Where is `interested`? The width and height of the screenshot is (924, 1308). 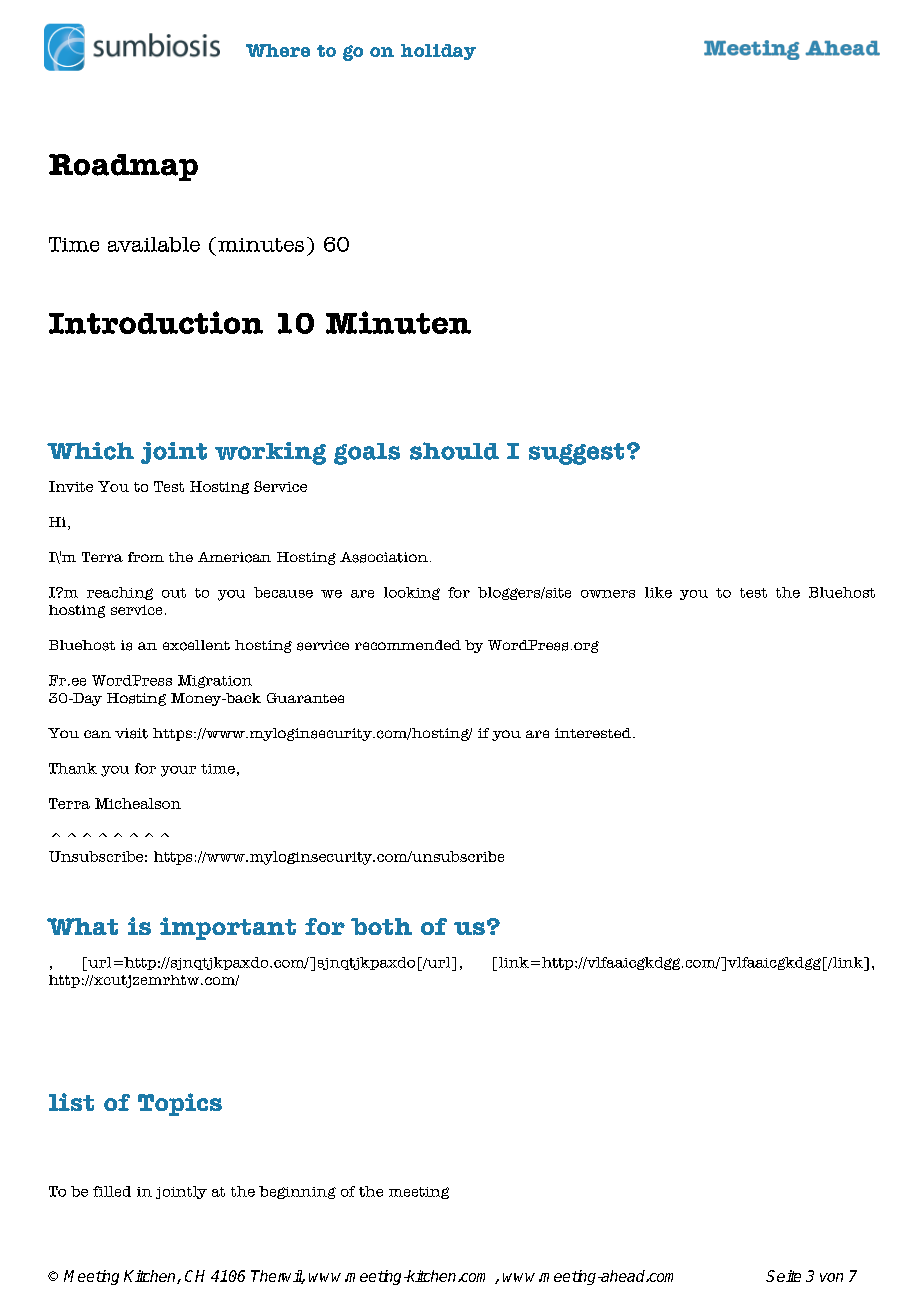 interested is located at coordinates (594, 733).
